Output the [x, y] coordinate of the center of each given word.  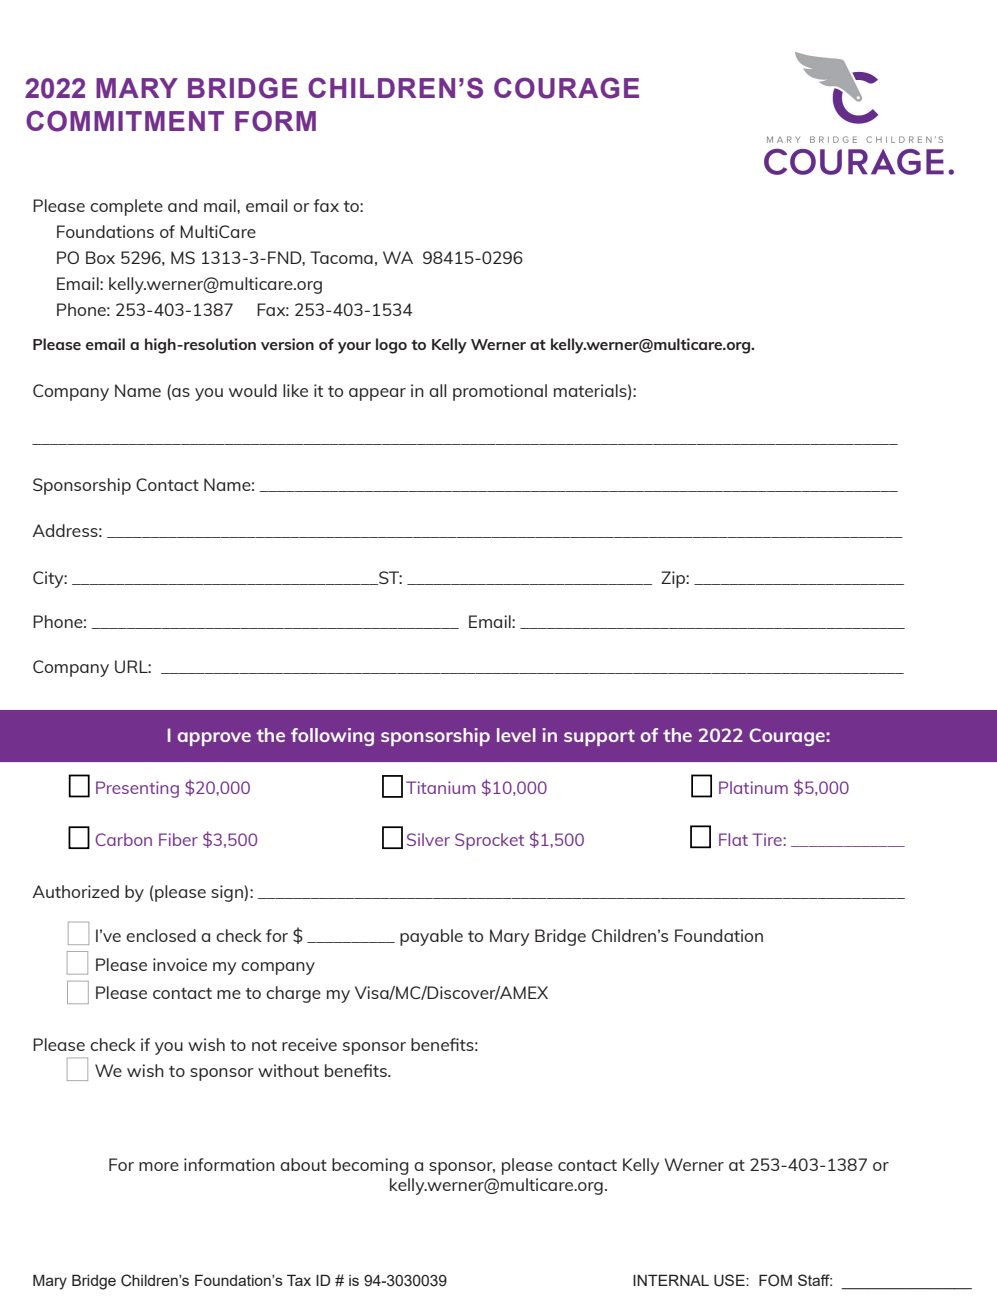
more [159, 1166]
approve [214, 739]
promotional [500, 392]
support [599, 737]
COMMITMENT [125, 121]
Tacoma [341, 257]
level [516, 735]
